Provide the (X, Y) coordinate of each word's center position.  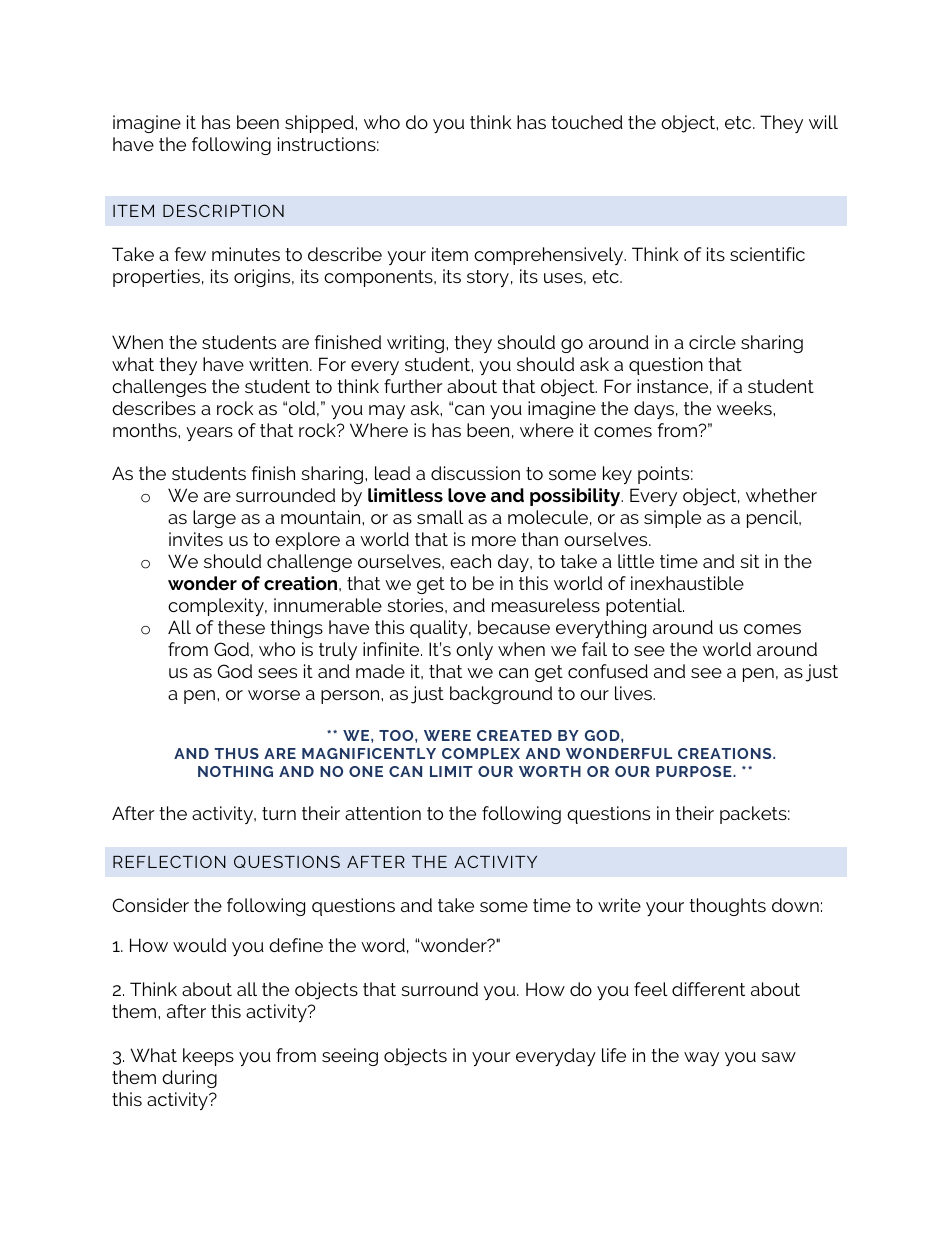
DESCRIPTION (223, 210)
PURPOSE (695, 771)
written (278, 364)
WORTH (550, 771)
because (514, 627)
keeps (208, 1057)
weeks (745, 408)
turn (279, 813)
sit (749, 561)
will (823, 122)
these (241, 627)
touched (587, 122)
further (413, 386)
